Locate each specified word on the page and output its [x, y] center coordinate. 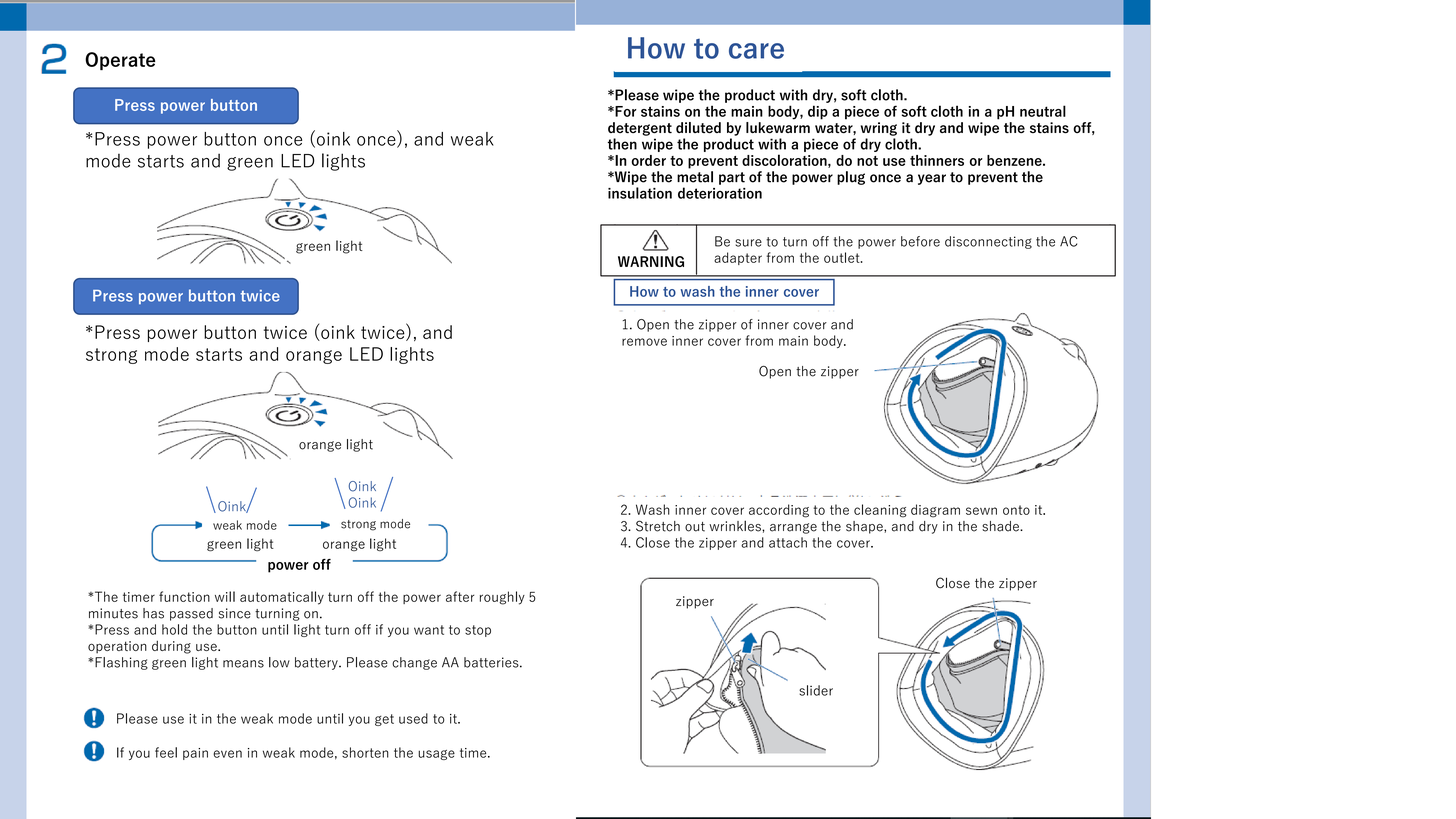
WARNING [651, 261]
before [920, 241]
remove [644, 342]
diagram [935, 511]
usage [436, 755]
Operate [120, 61]
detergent [640, 129]
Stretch [658, 526]
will [225, 596]
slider [816, 690]
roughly [502, 598]
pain [195, 754]
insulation [640, 193]
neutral [1043, 111]
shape [865, 527]
